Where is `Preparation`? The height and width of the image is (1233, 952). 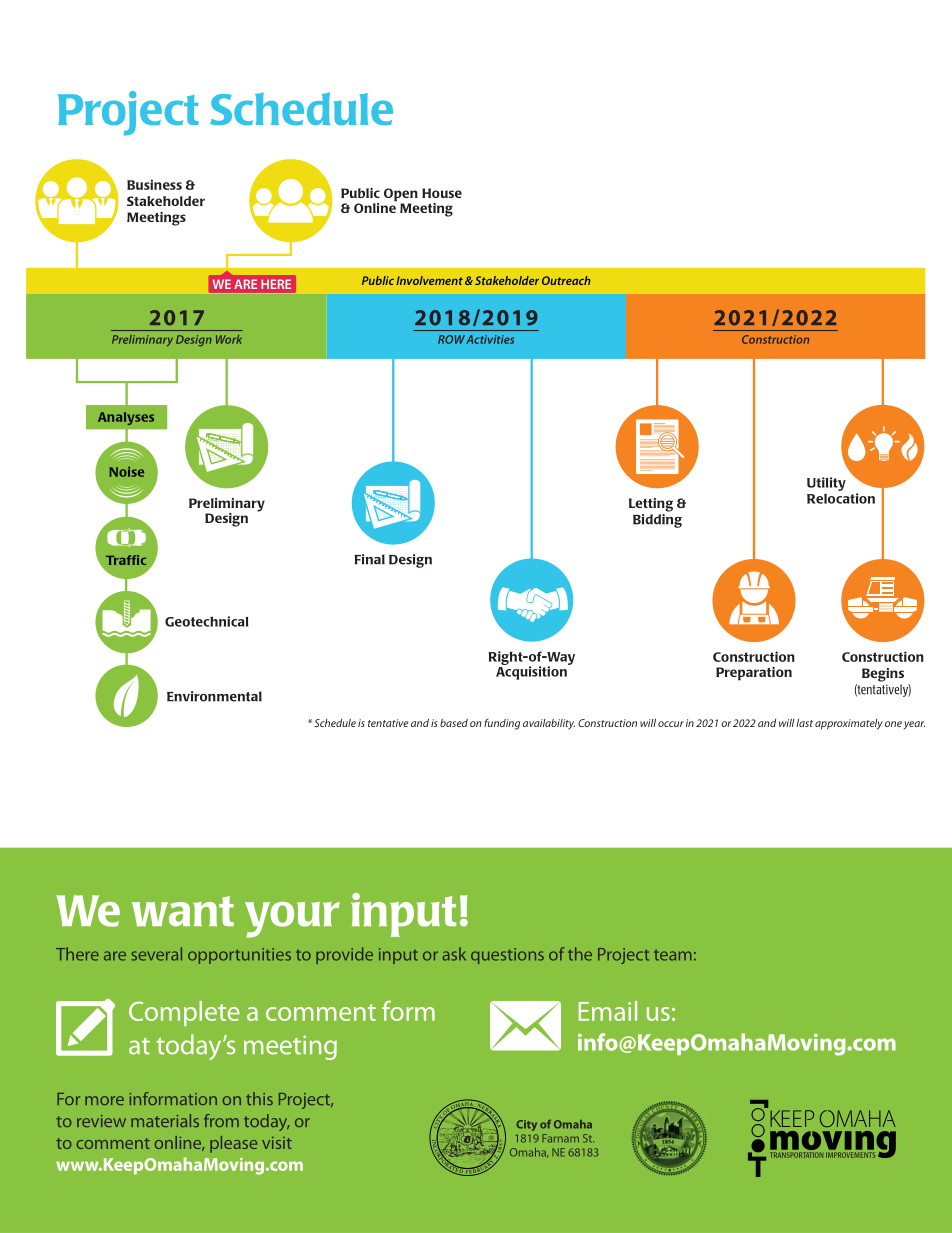 Preparation is located at coordinates (754, 674).
